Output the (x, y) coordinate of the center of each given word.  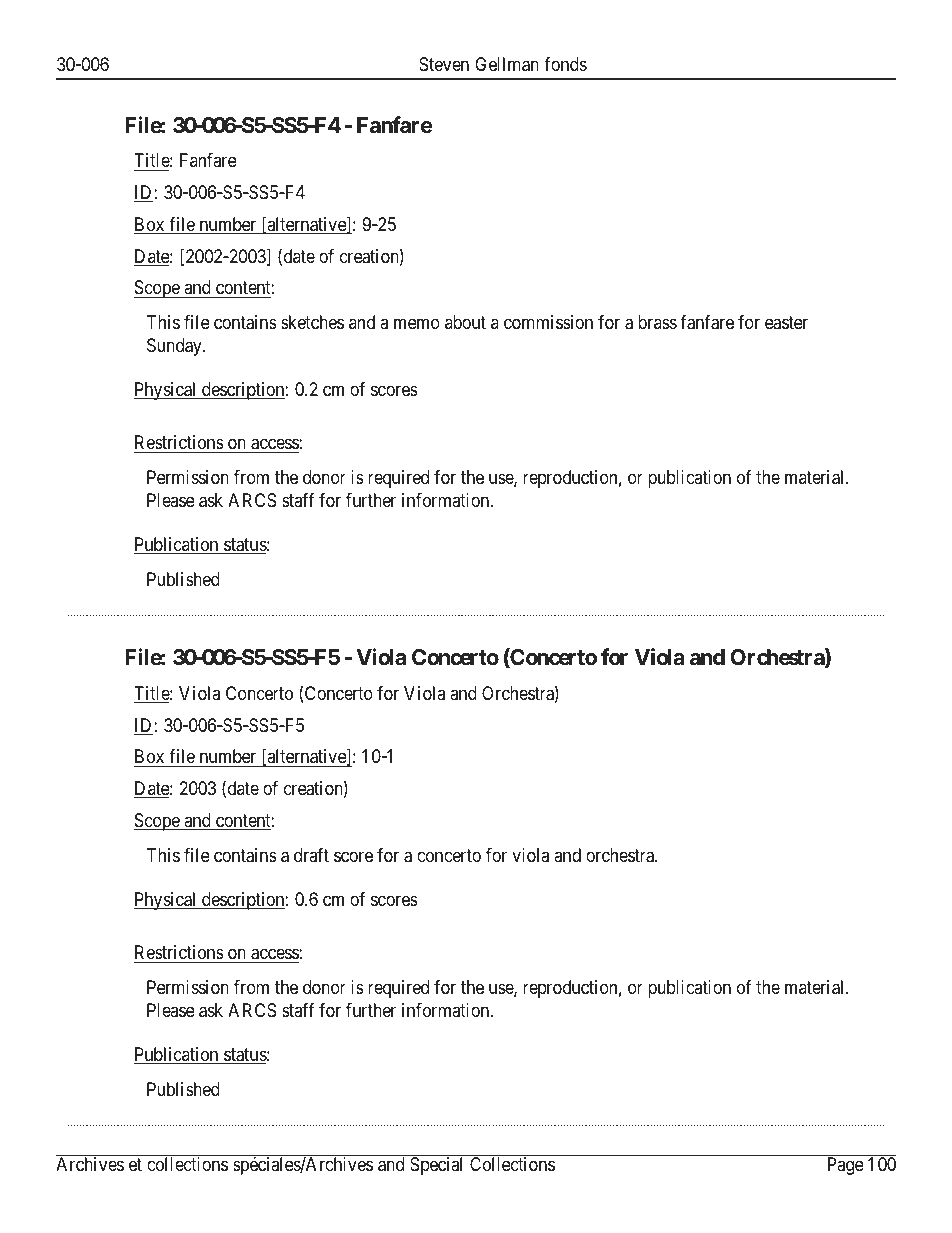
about (465, 322)
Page (846, 1166)
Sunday (175, 347)
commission (548, 322)
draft (311, 855)
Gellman (507, 64)
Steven (444, 64)
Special (436, 1166)
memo (417, 324)
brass (657, 322)
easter (786, 323)
